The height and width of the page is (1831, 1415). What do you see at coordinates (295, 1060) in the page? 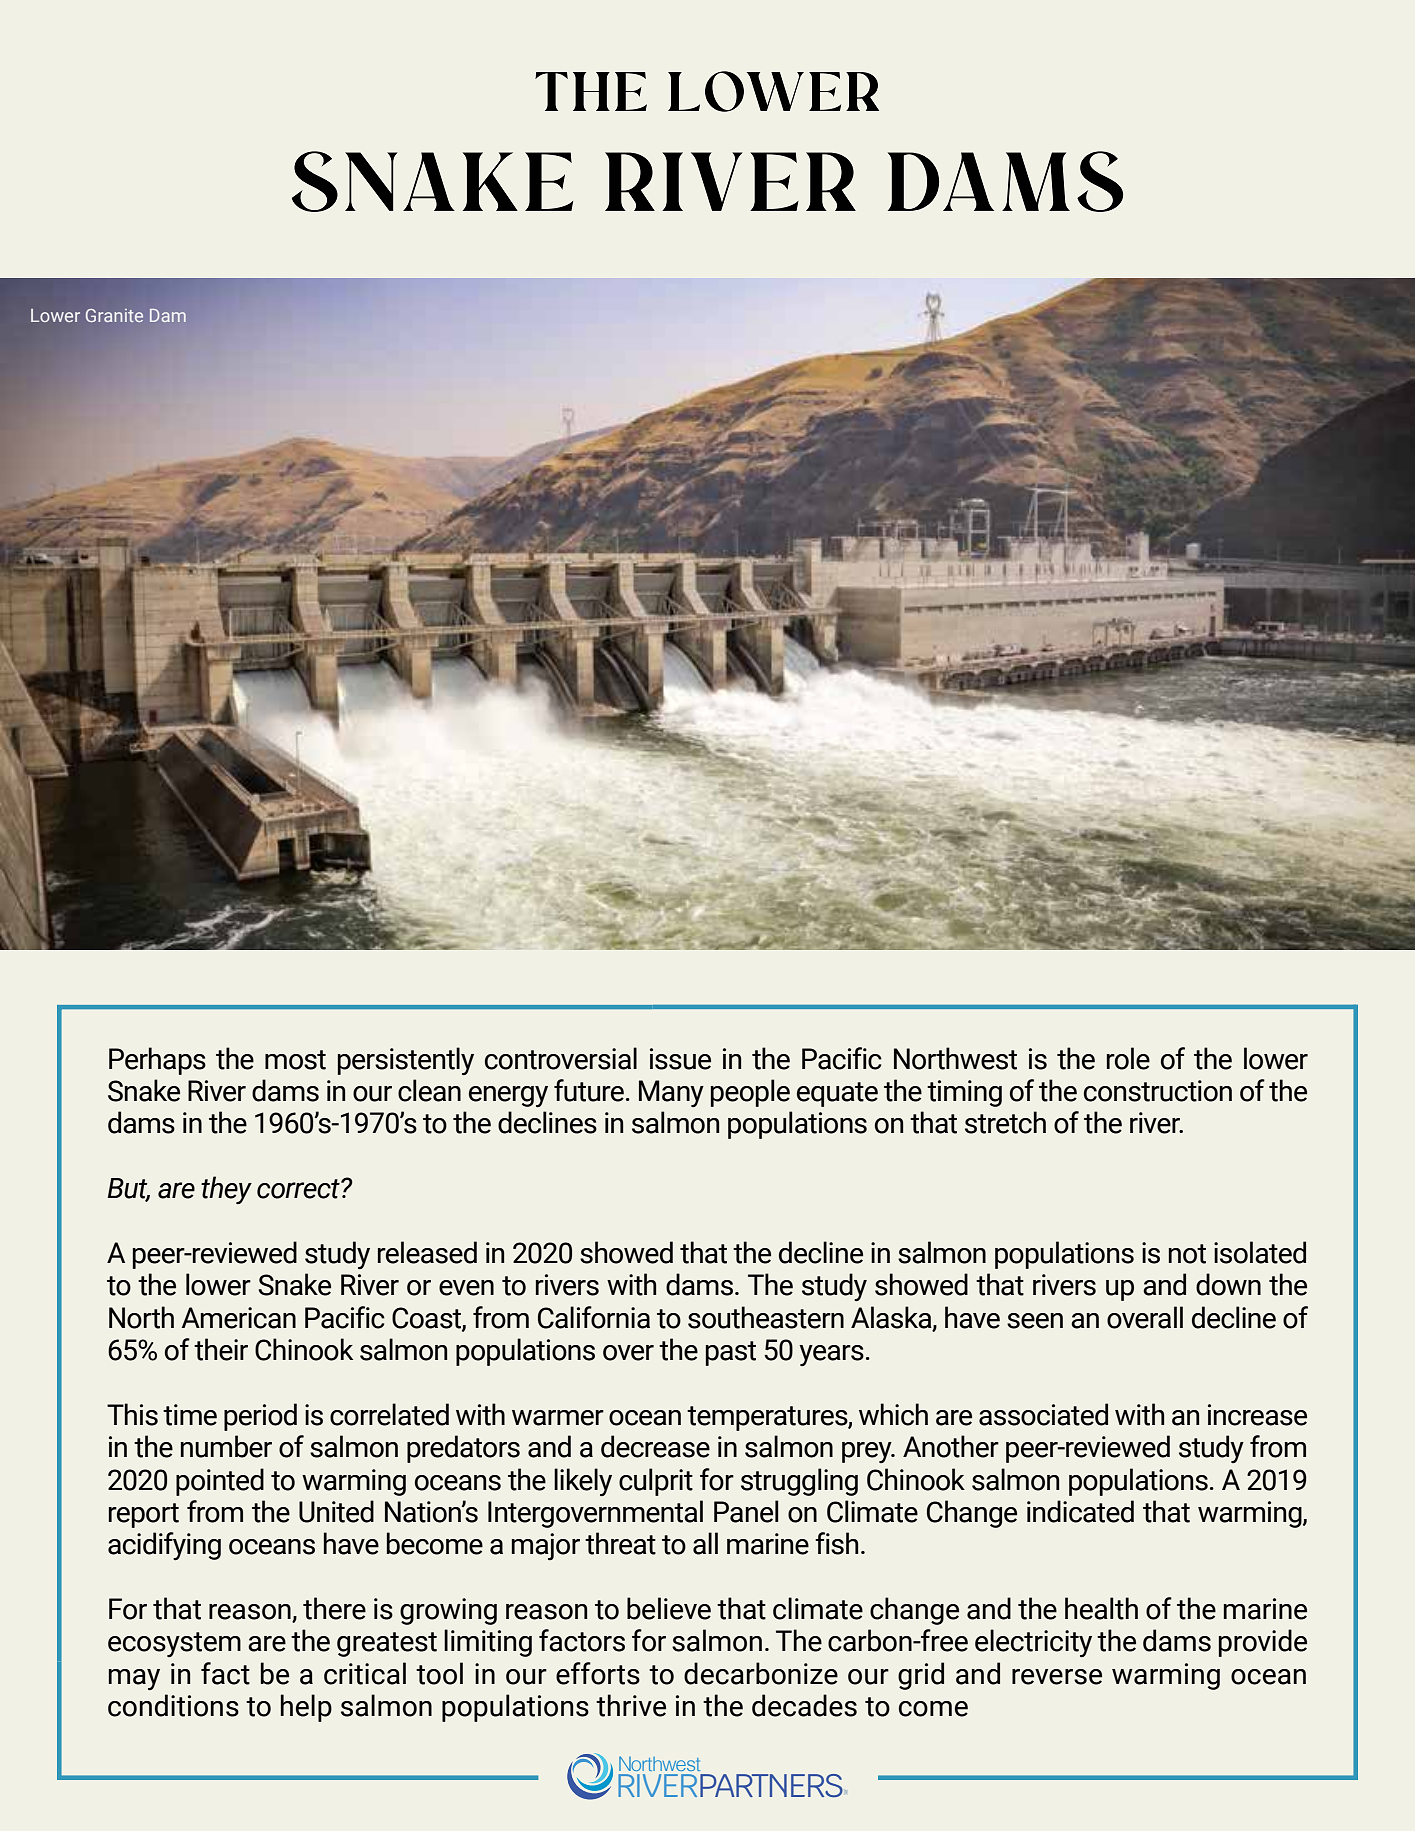
I see `most` at bounding box center [295, 1060].
